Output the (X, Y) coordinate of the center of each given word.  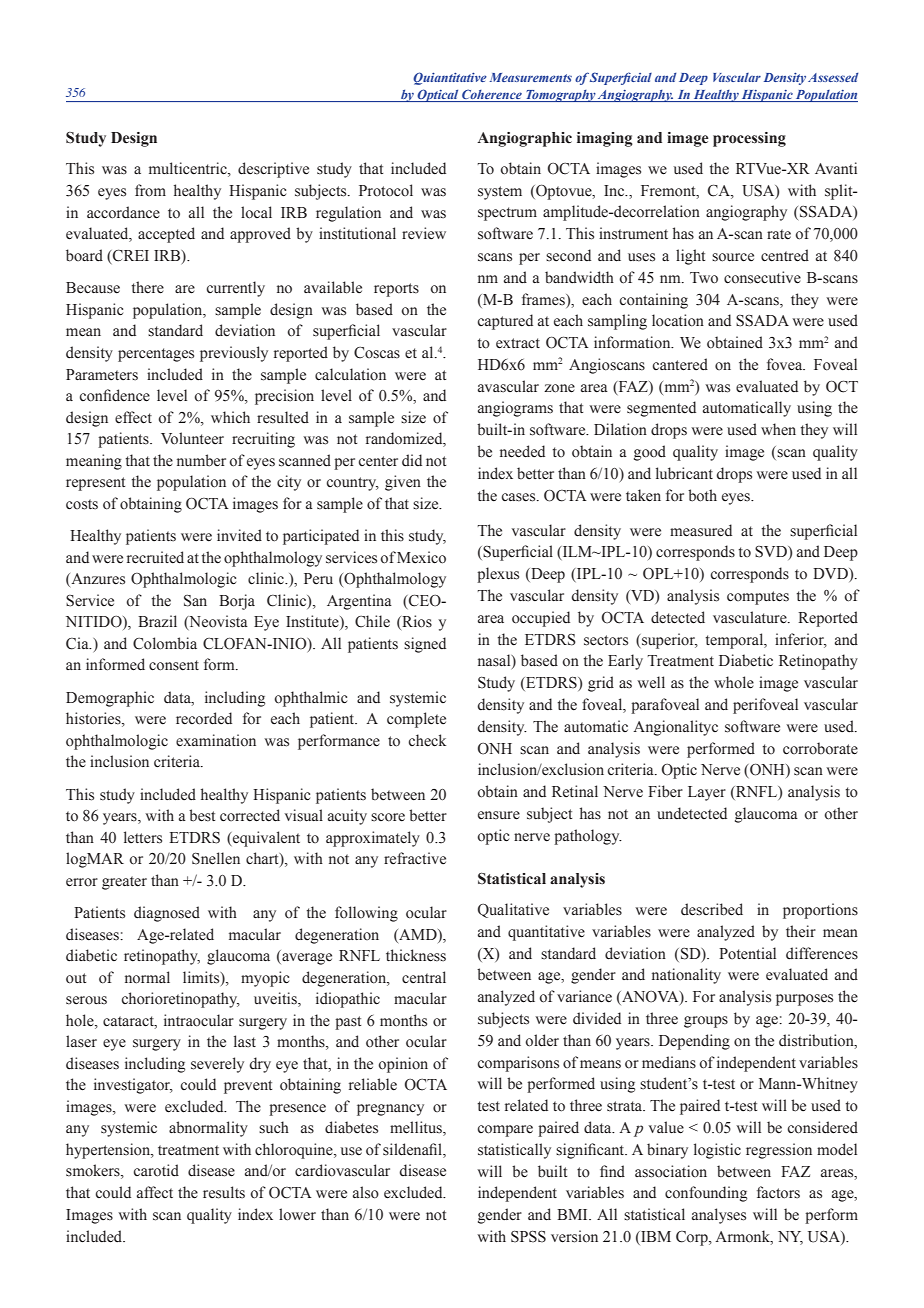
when (778, 429)
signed (425, 645)
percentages (156, 355)
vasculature (751, 617)
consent (174, 665)
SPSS (528, 1237)
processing (749, 139)
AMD (418, 934)
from (150, 190)
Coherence (492, 95)
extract (518, 343)
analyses (719, 1216)
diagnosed (167, 914)
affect (155, 1192)
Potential (747, 953)
